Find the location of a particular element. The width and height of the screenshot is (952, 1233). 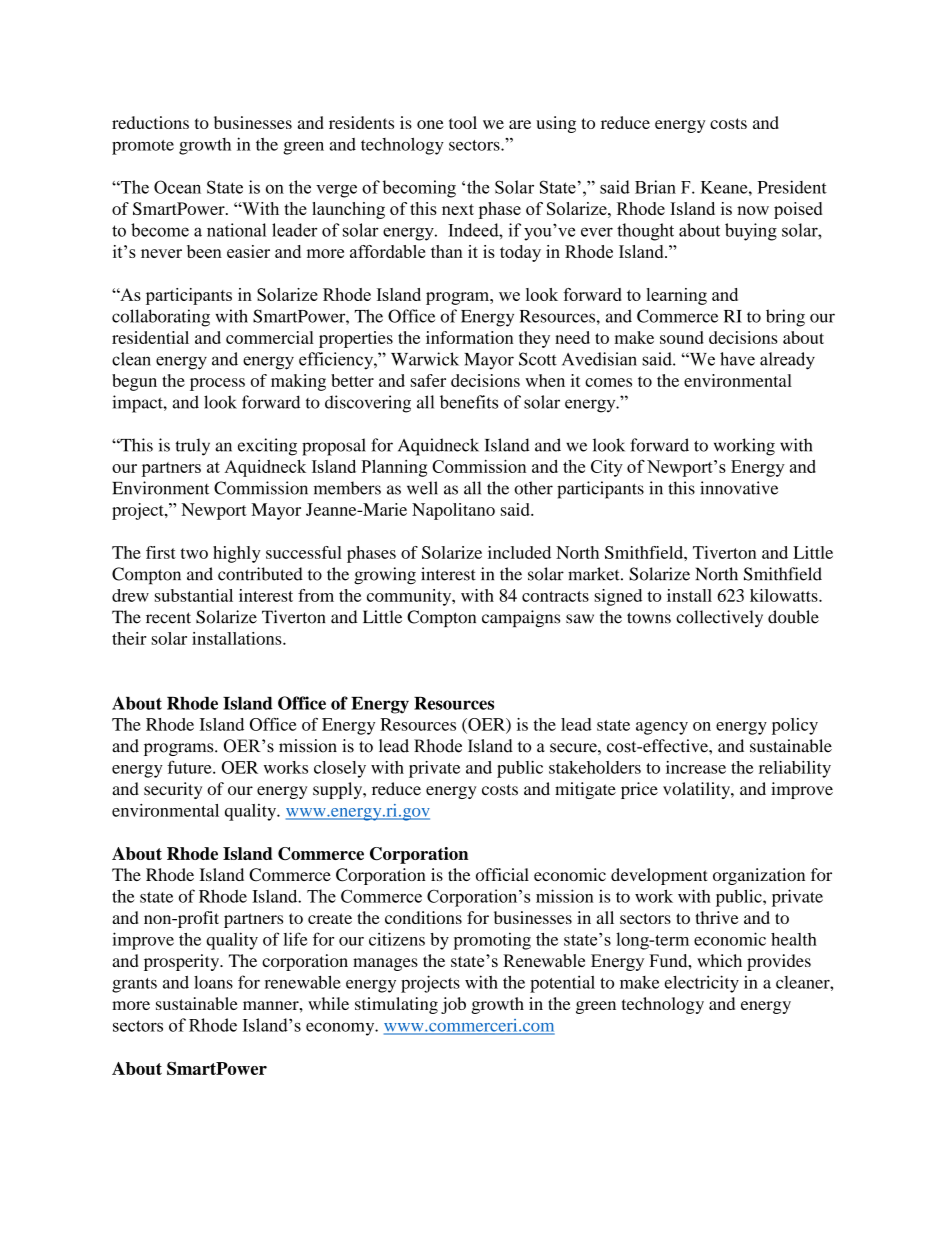

which is located at coordinates (719, 960).
